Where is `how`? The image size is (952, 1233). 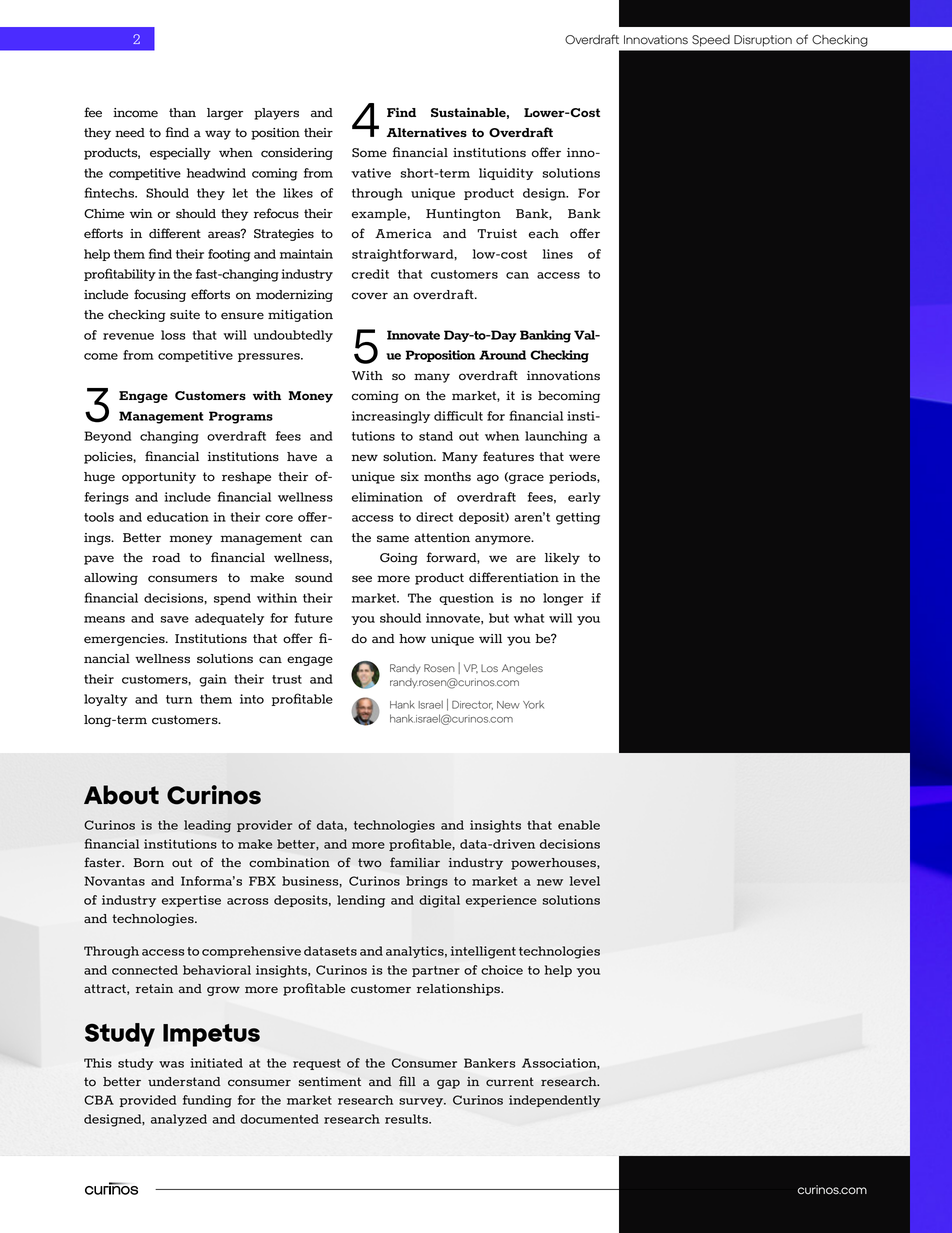
how is located at coordinates (412, 639).
